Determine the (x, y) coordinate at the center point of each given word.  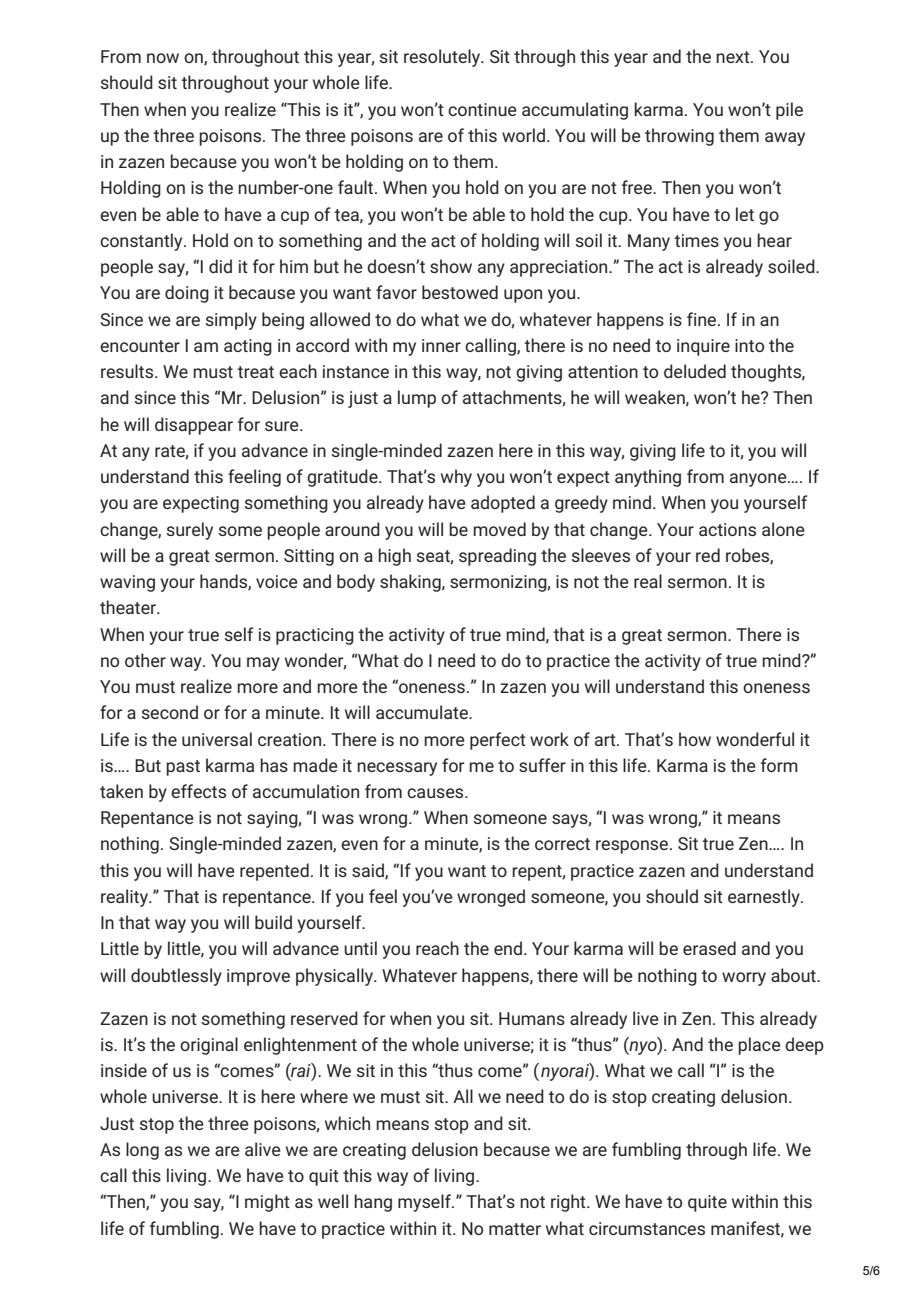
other (145, 660)
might (267, 1203)
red (708, 555)
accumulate (423, 712)
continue (482, 109)
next (734, 57)
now (163, 58)
